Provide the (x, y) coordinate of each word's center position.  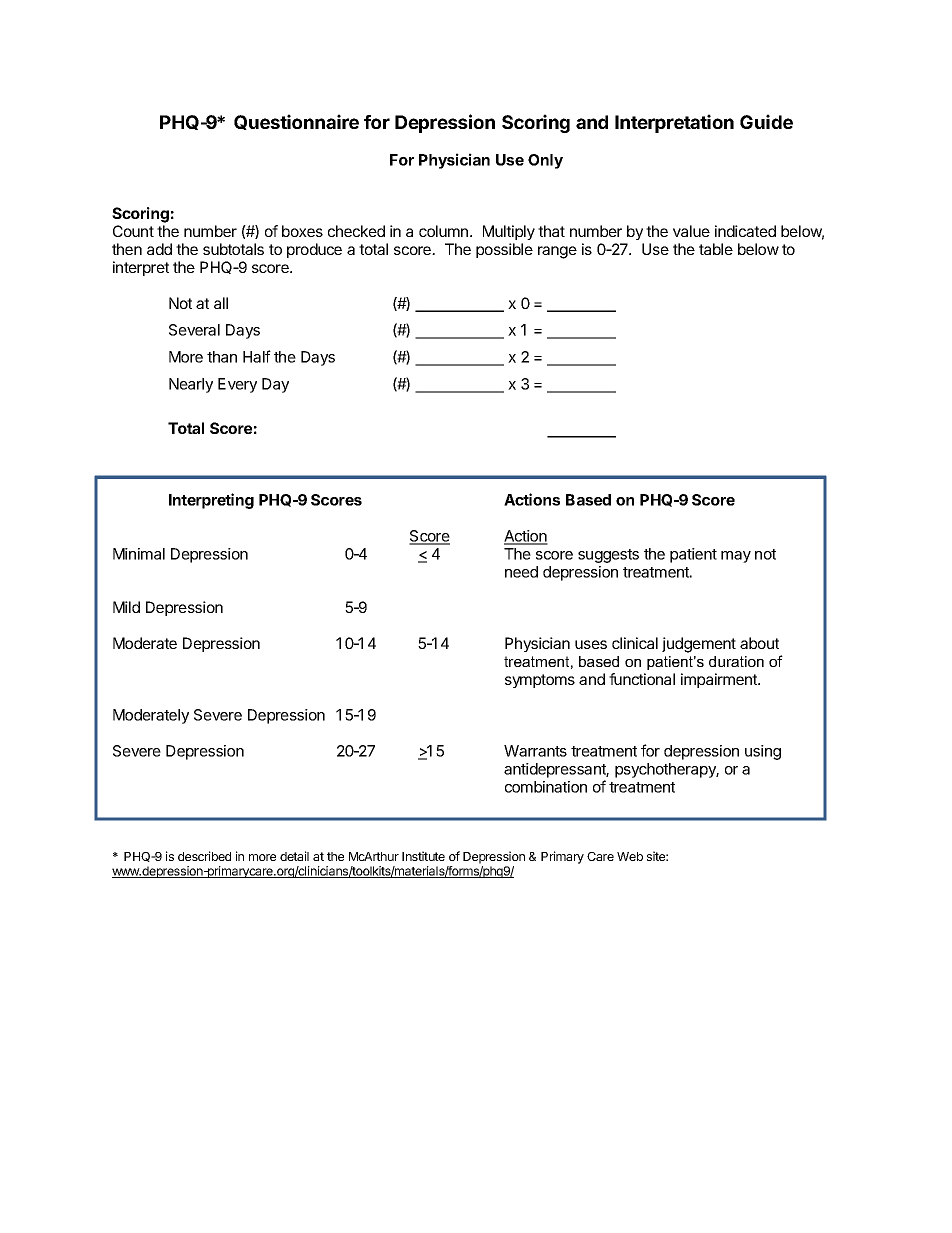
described (204, 856)
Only (545, 161)
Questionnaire (296, 122)
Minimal (139, 554)
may (736, 557)
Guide (766, 121)
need (521, 572)
